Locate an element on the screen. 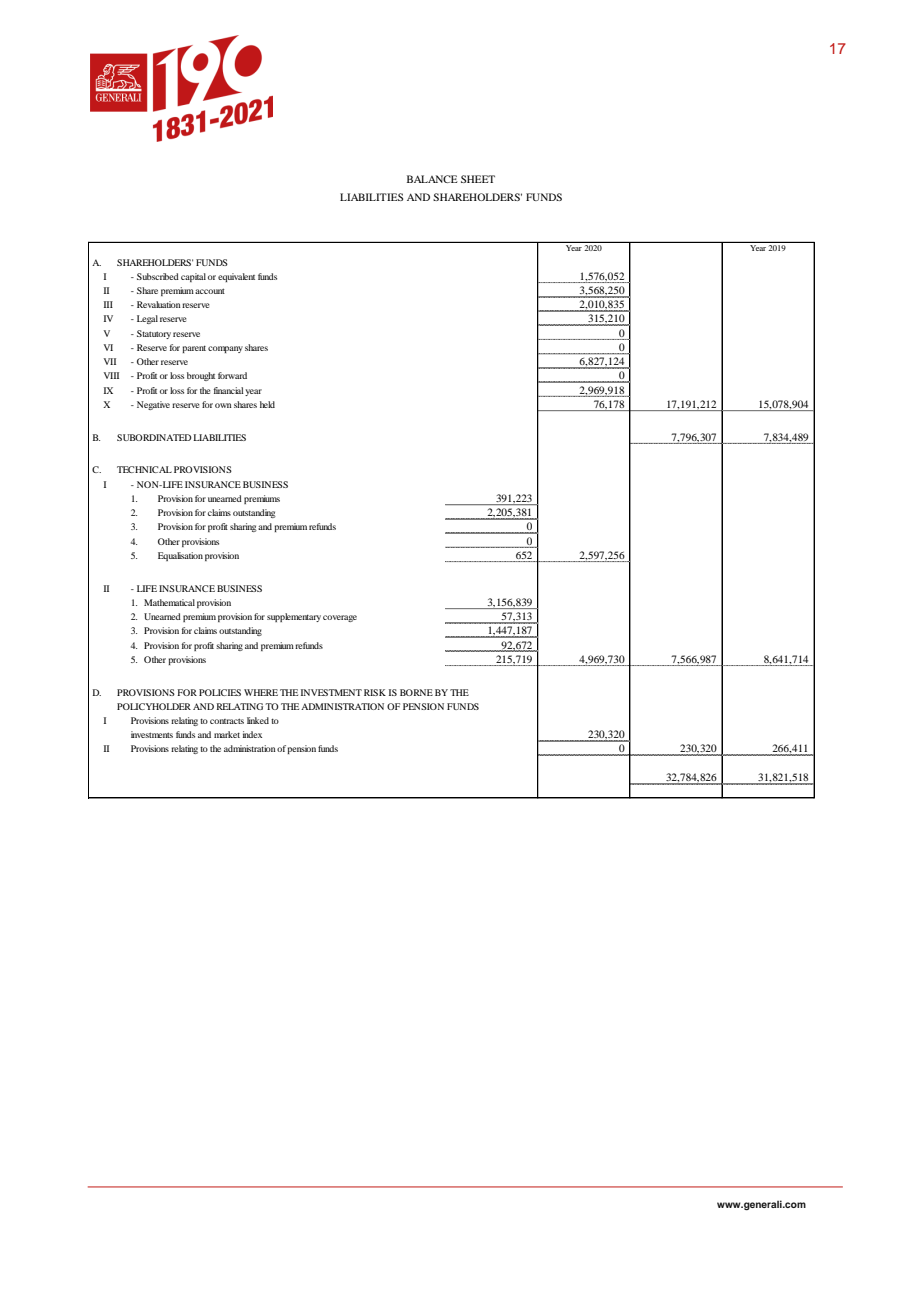  coverage is located at coordinates (340, 618).
